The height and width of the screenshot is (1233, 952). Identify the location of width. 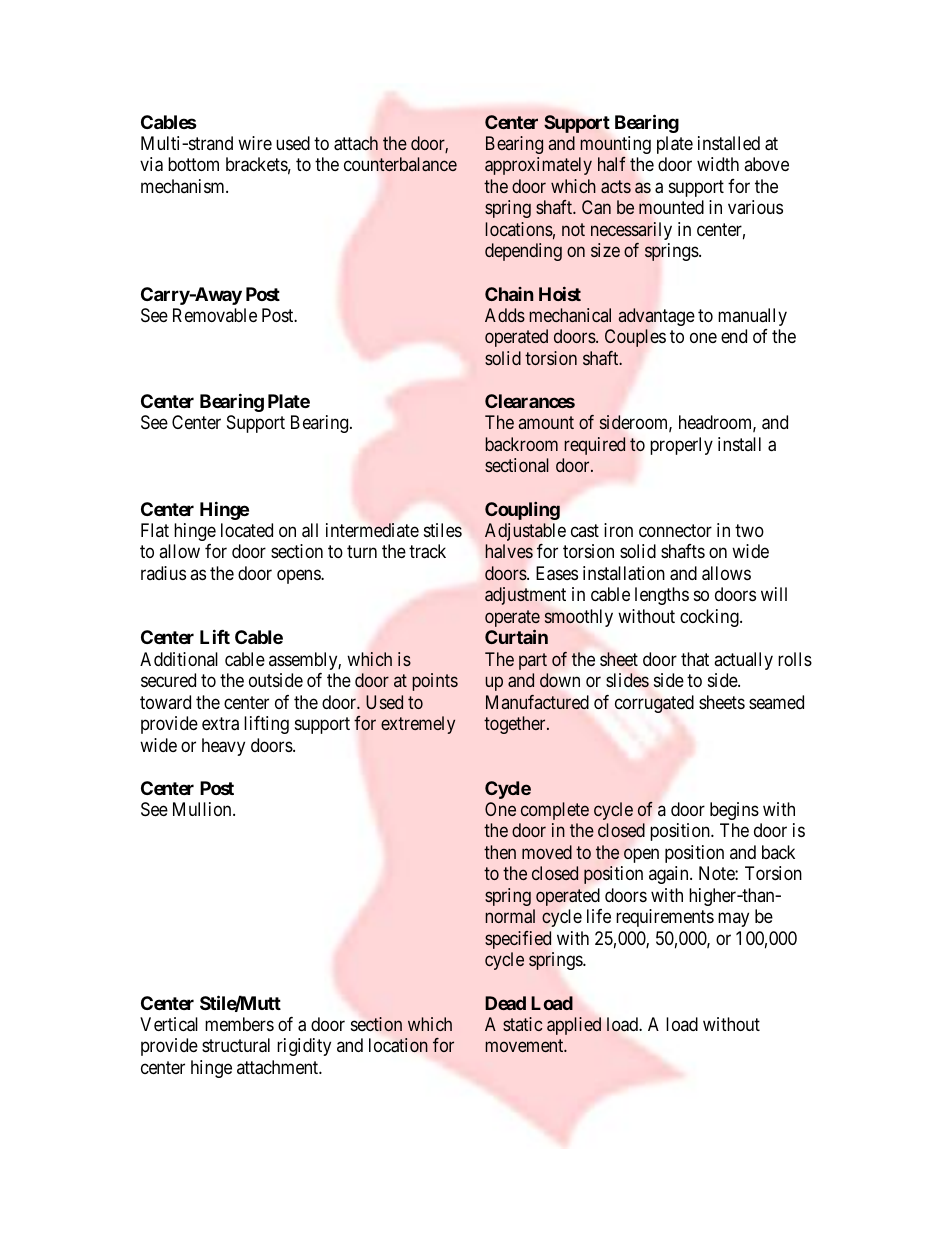
(718, 164).
